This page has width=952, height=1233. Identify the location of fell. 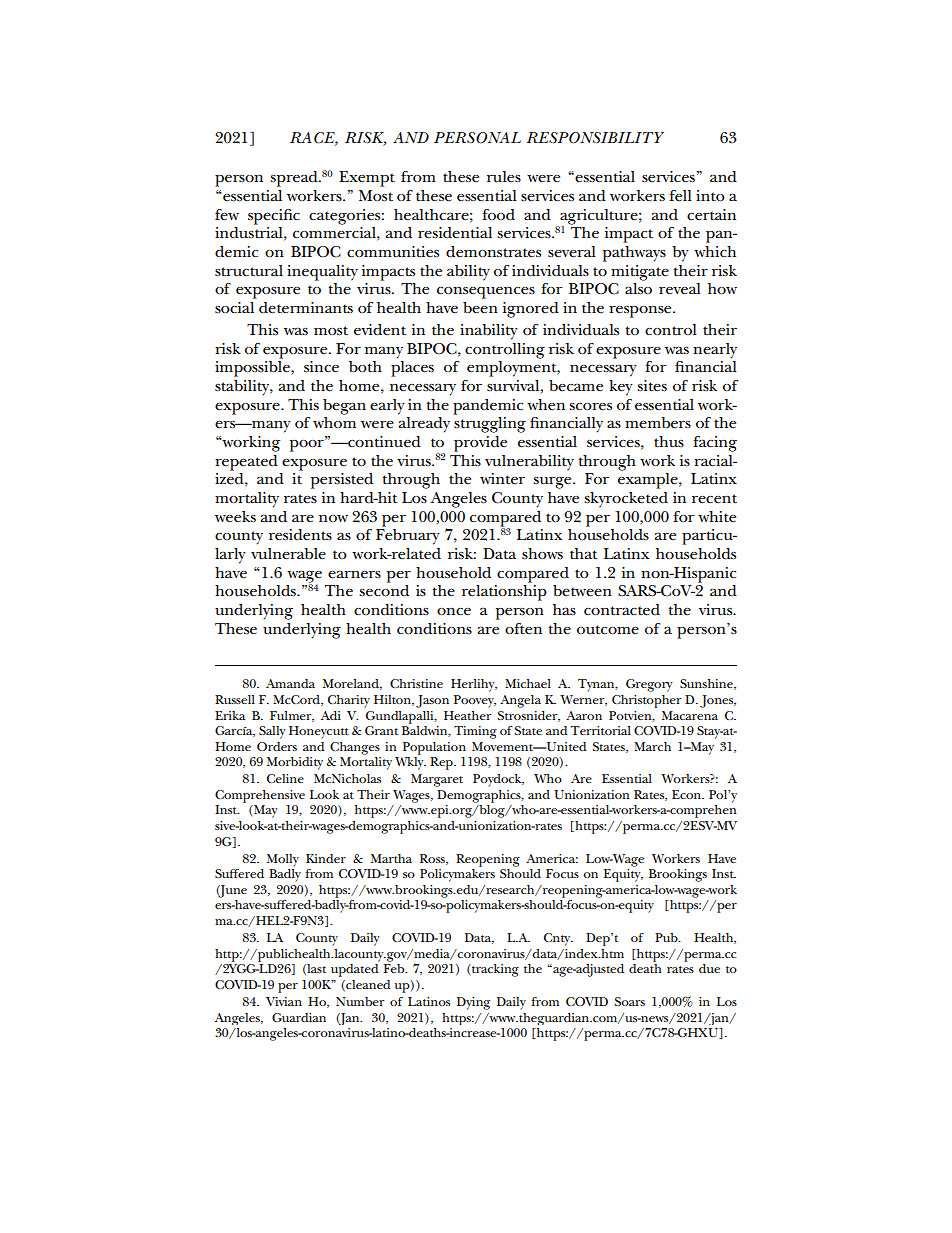
(680, 195).
